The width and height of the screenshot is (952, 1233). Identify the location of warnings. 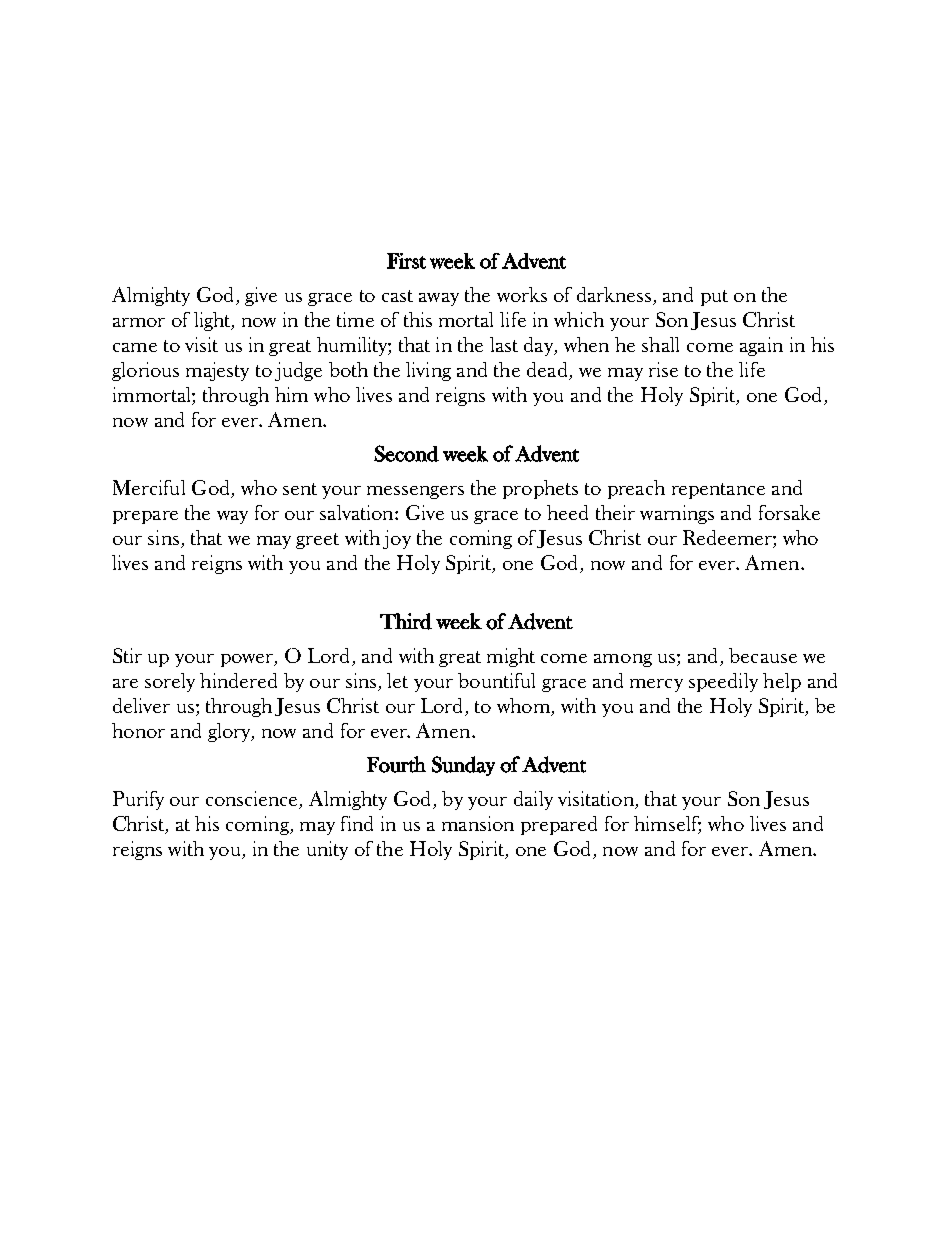
(677, 514).
